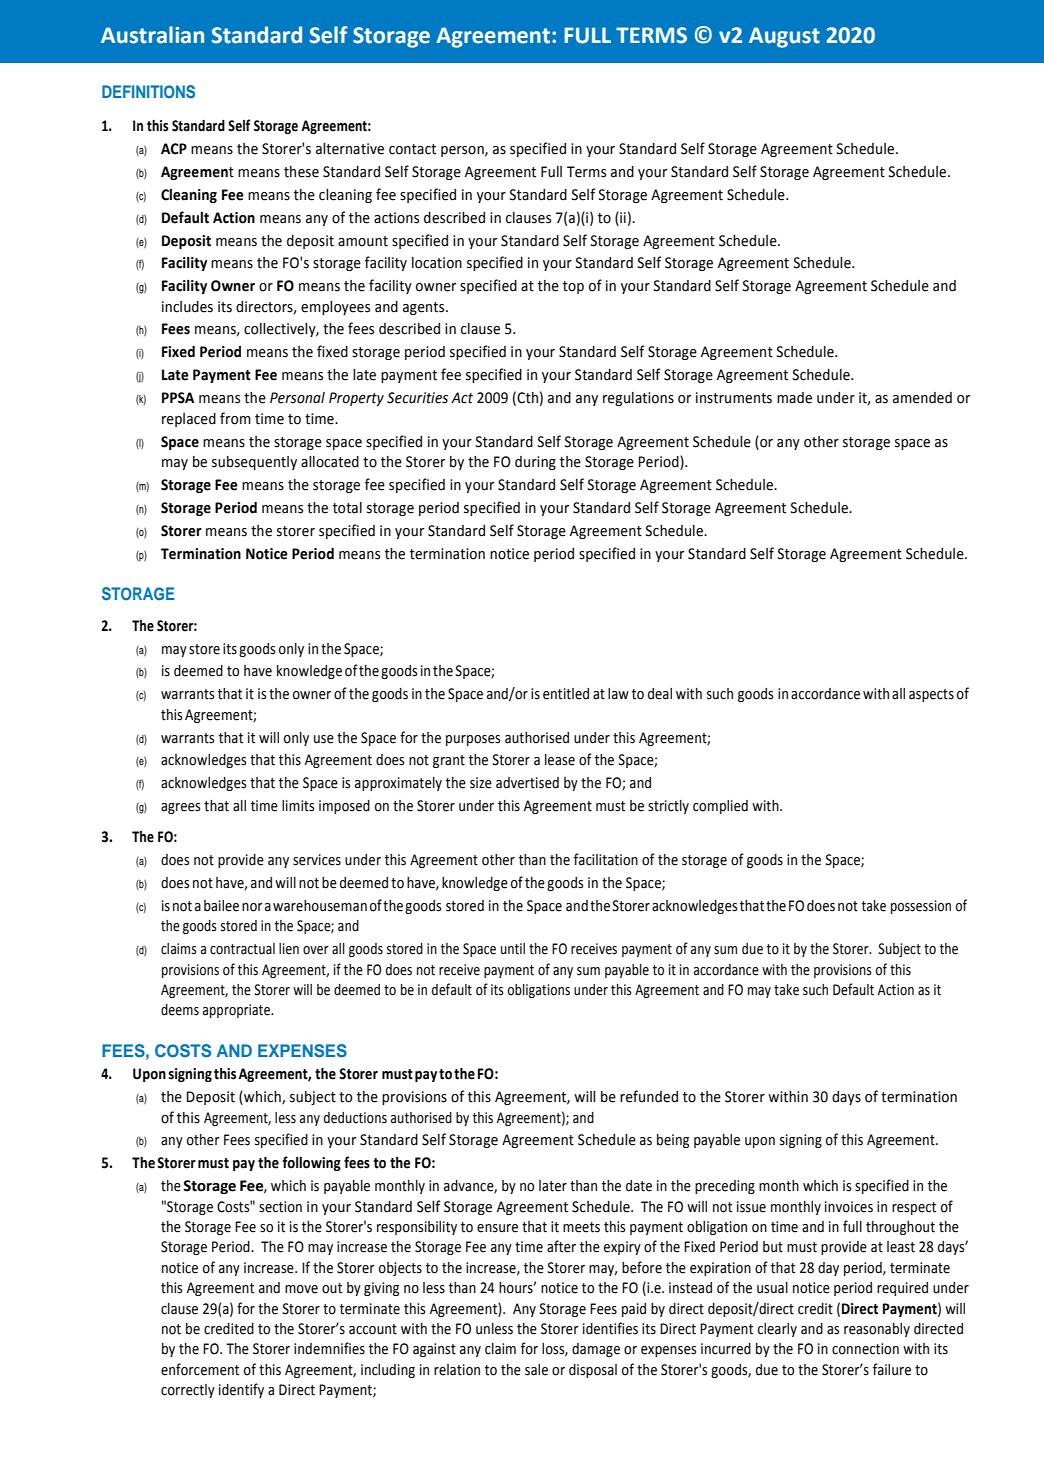 The image size is (1044, 1478). I want to click on made, so click(794, 398).
